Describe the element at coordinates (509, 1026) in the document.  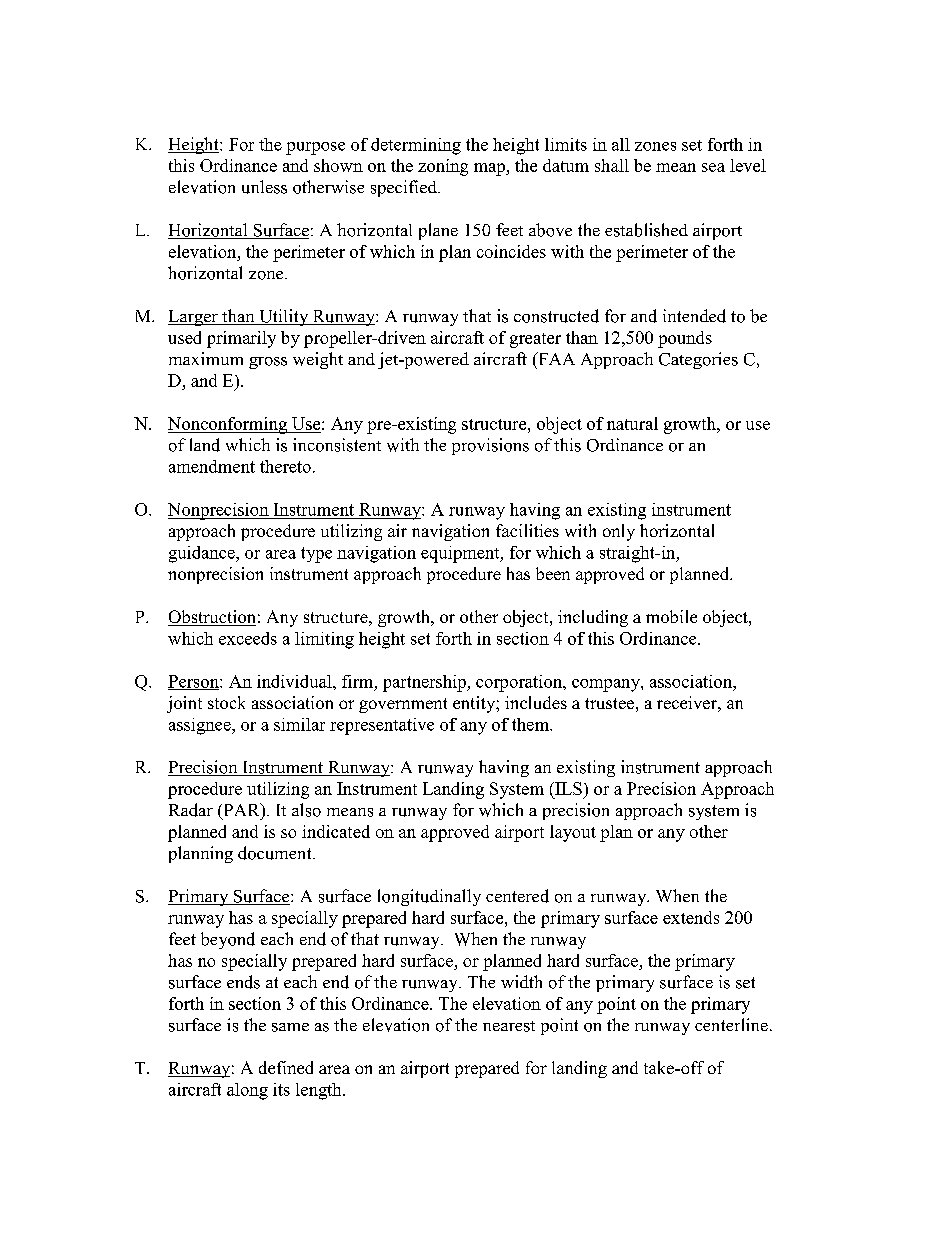
I see `nearest` at that location.
